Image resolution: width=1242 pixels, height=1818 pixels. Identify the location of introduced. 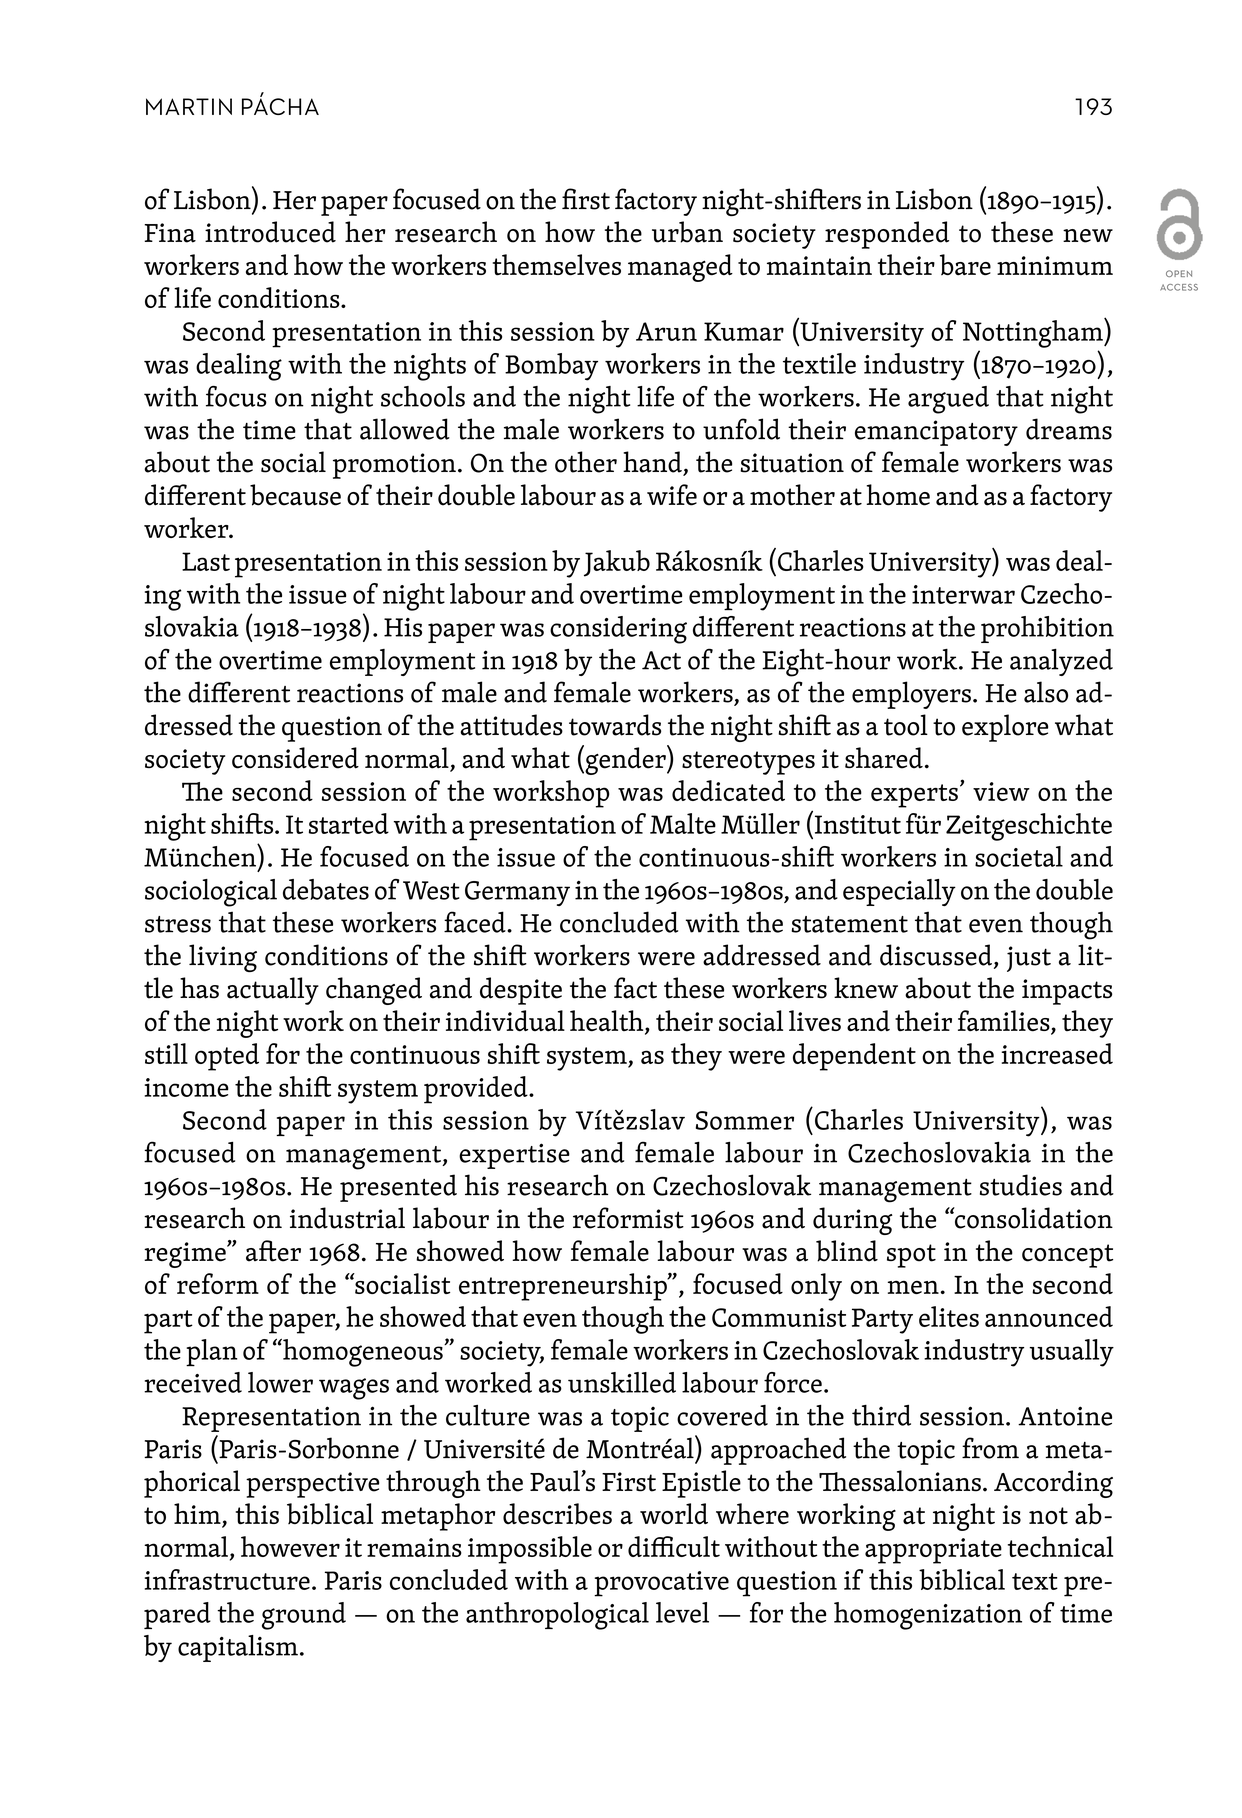
(270, 232).
